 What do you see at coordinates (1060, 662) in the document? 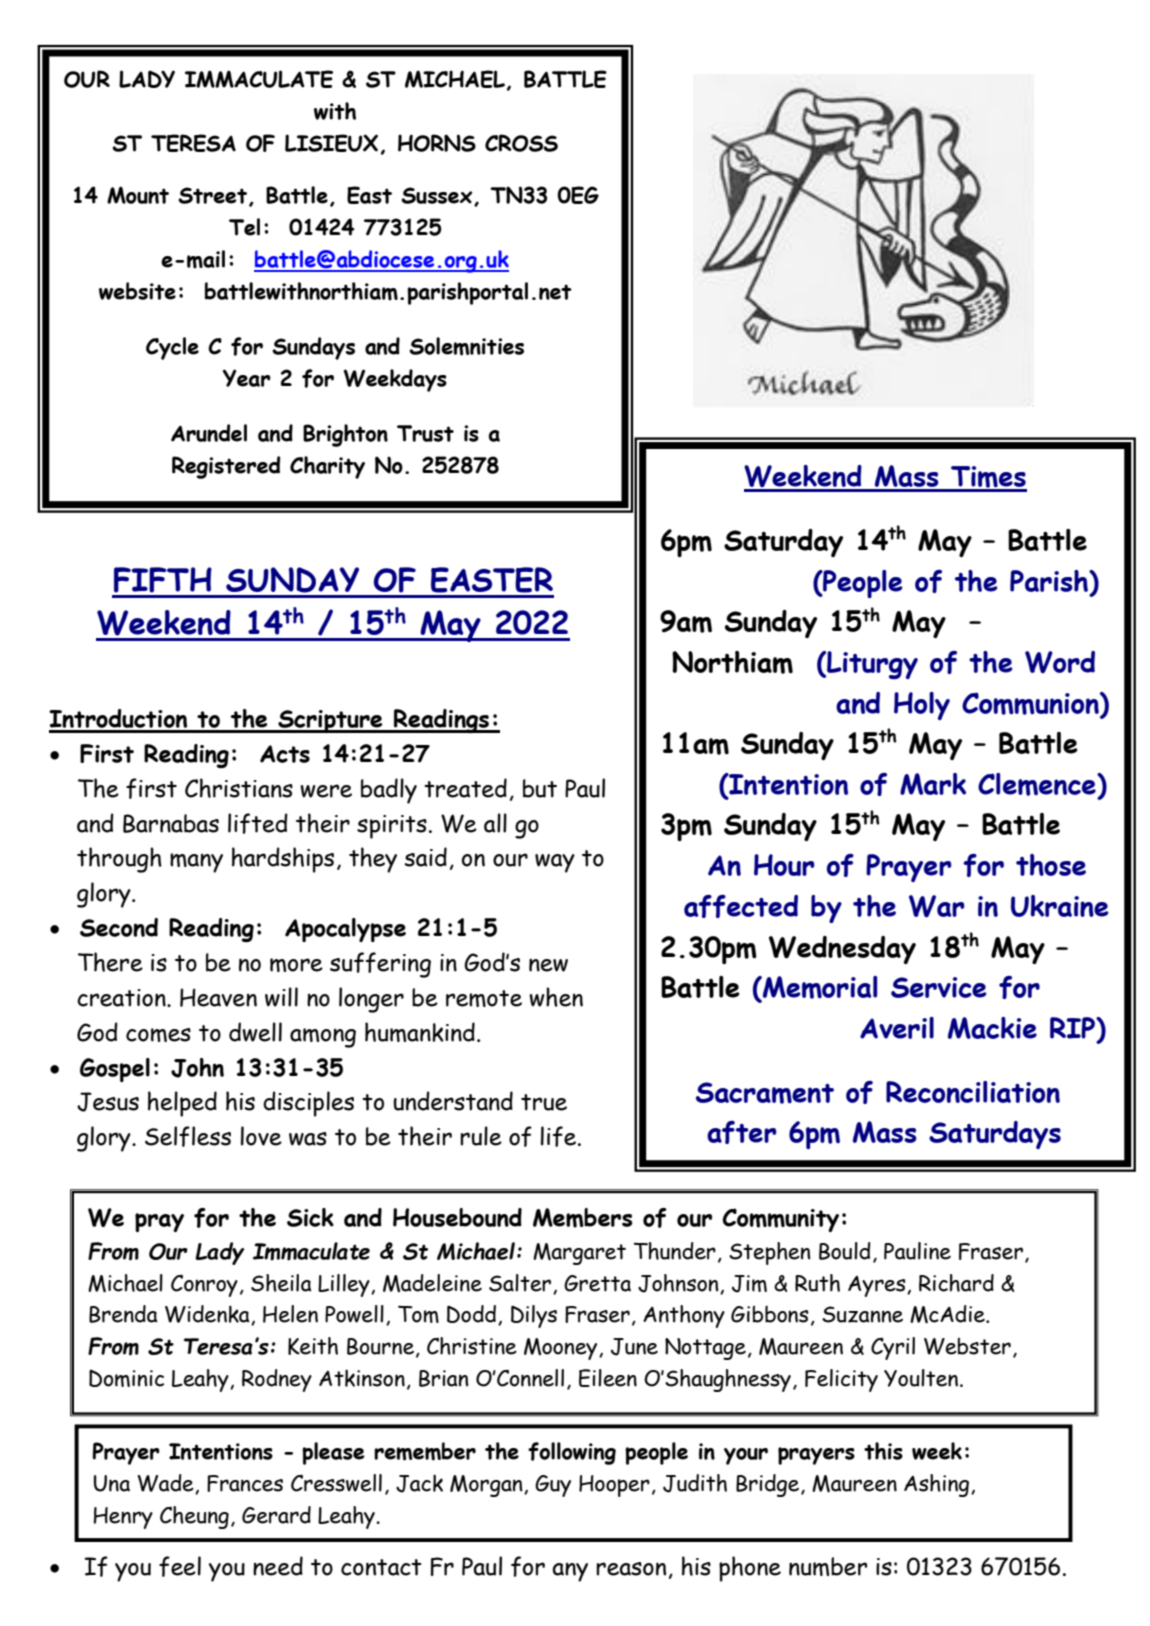
I see `Word` at bounding box center [1060, 662].
